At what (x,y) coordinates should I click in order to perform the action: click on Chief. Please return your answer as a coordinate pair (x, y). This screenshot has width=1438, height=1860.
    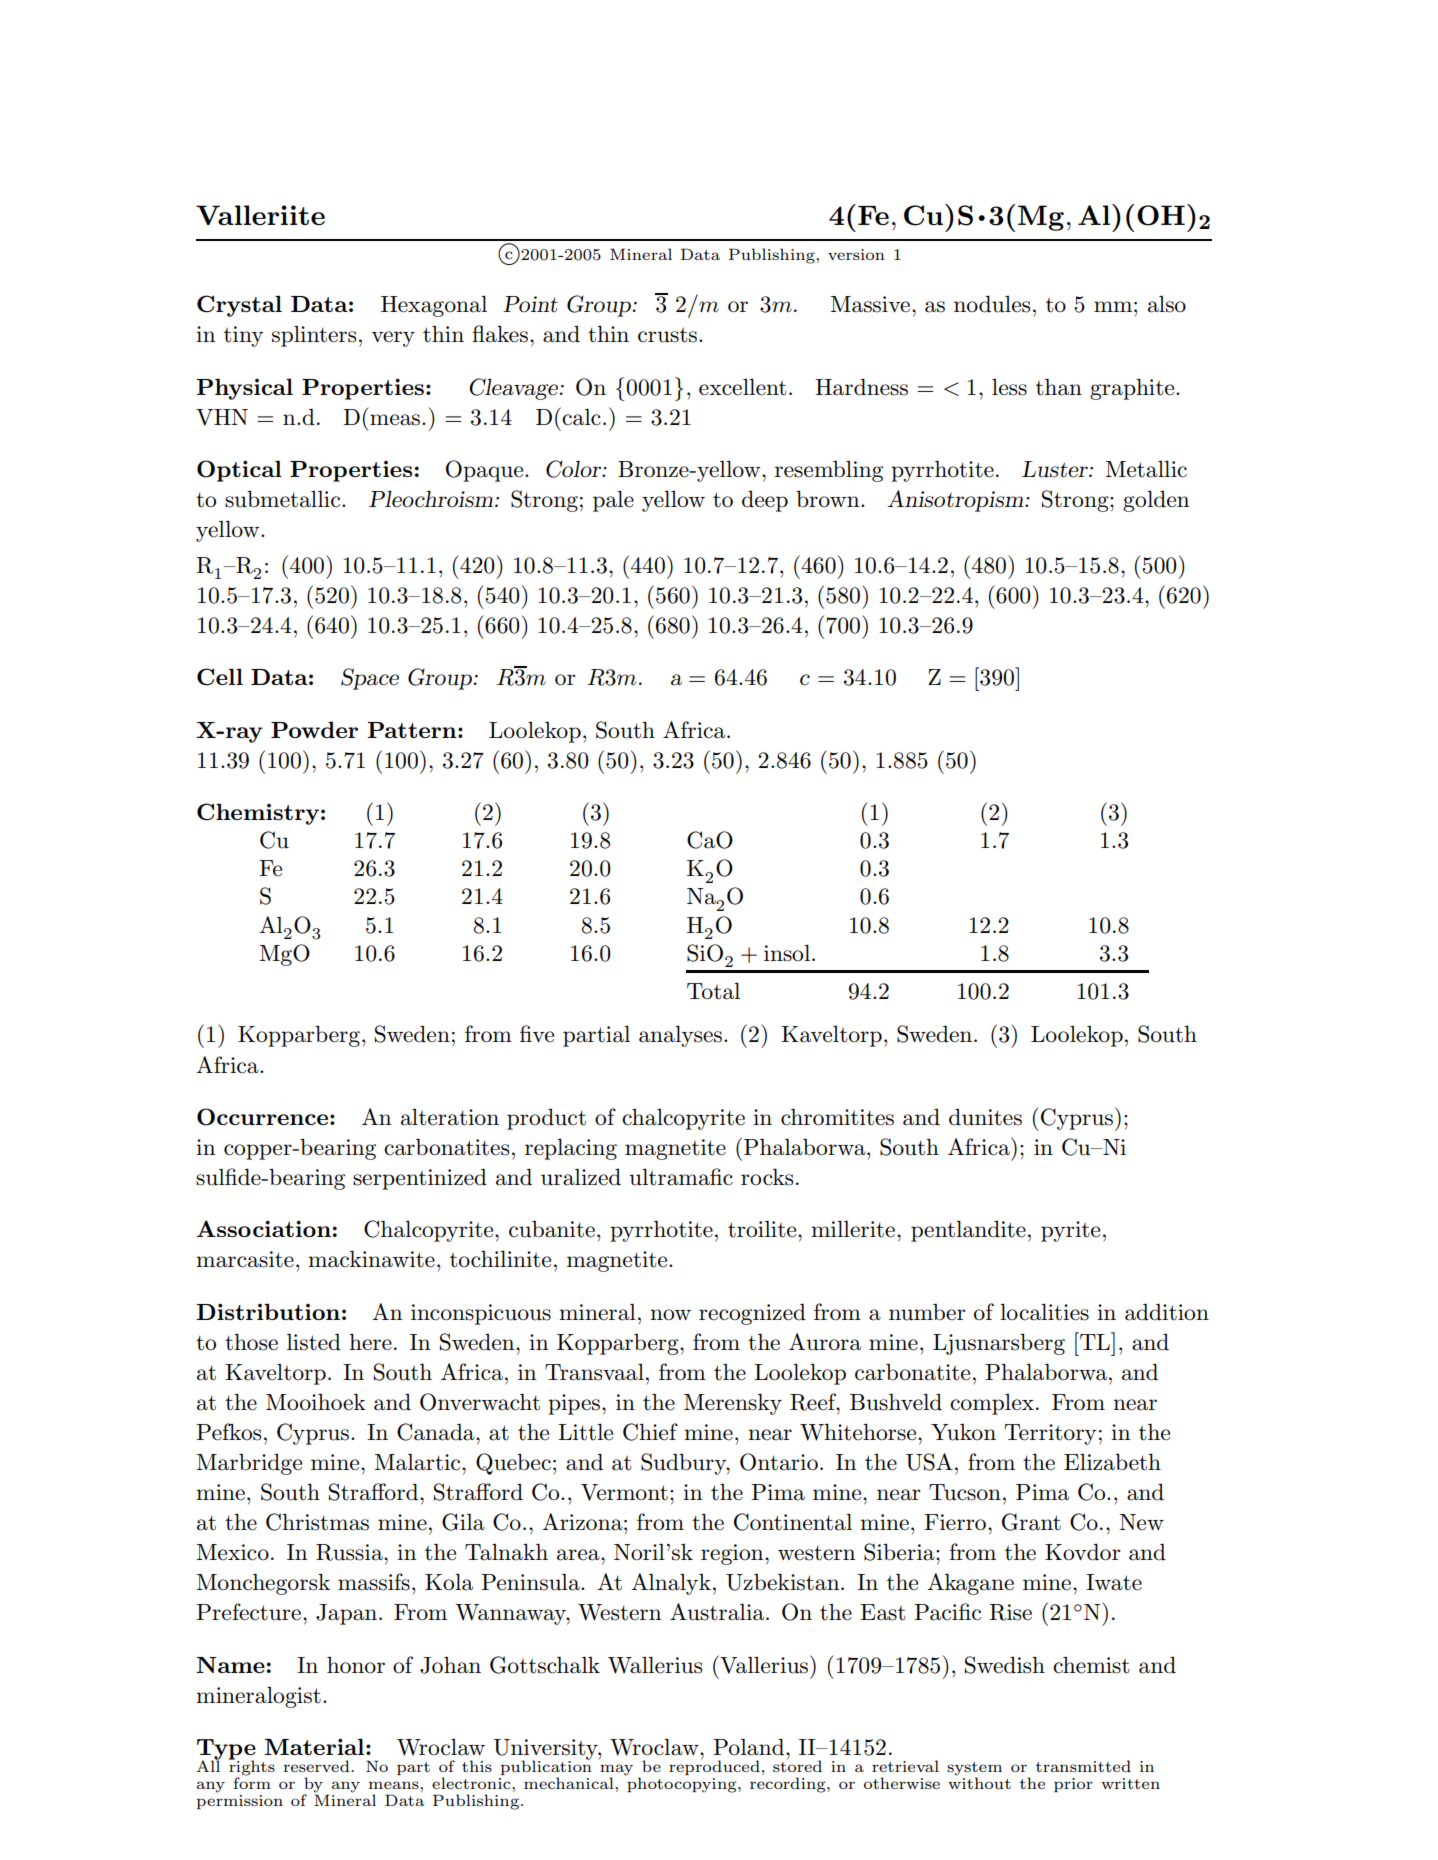
    Looking at the image, I should click on (650, 1432).
